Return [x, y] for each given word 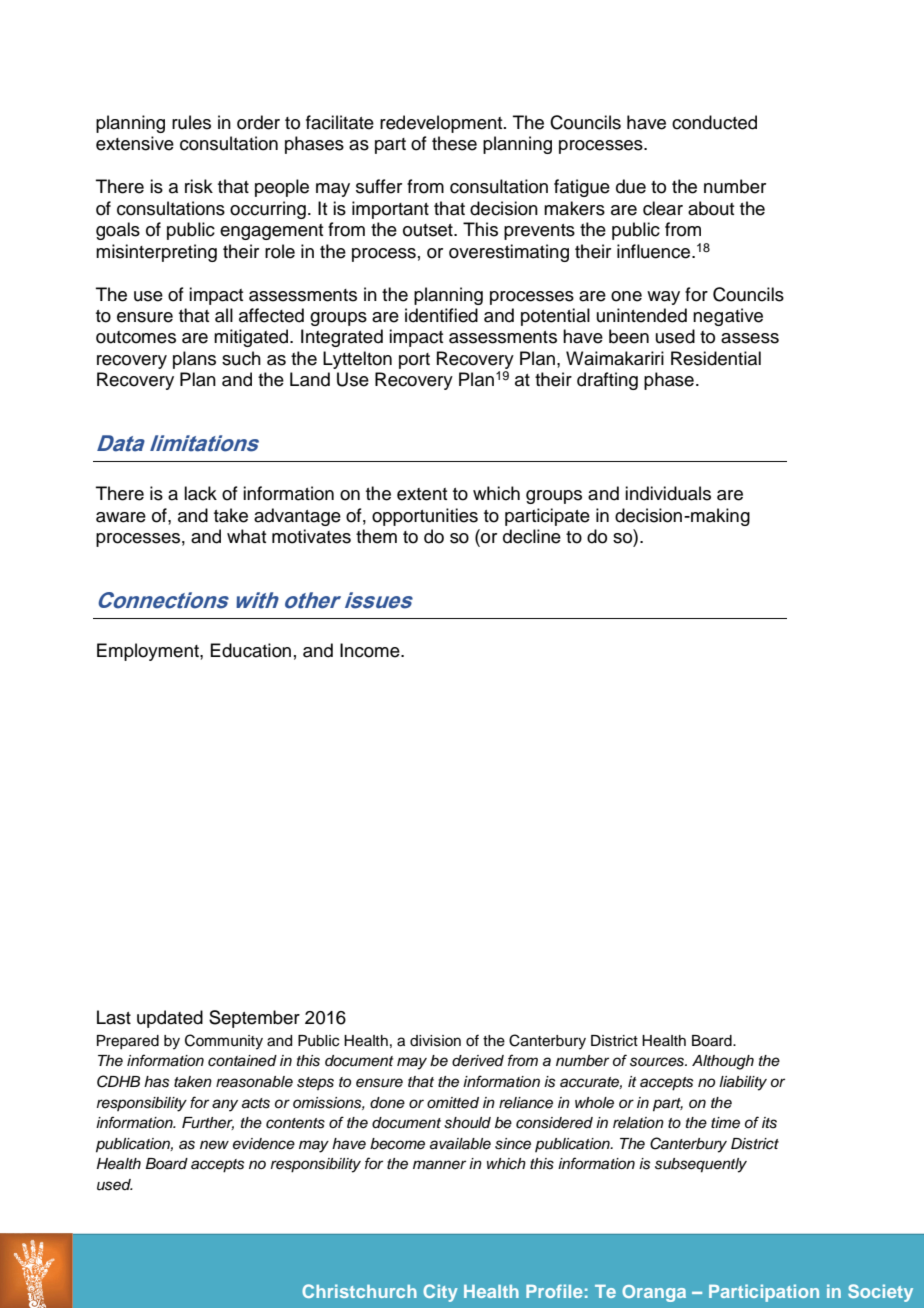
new [214, 1144]
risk [199, 186]
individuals [668, 493]
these [454, 143]
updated [170, 1019]
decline [532, 536]
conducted [714, 122]
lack [200, 493]
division [435, 1041]
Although [723, 1062]
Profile [554, 1291]
